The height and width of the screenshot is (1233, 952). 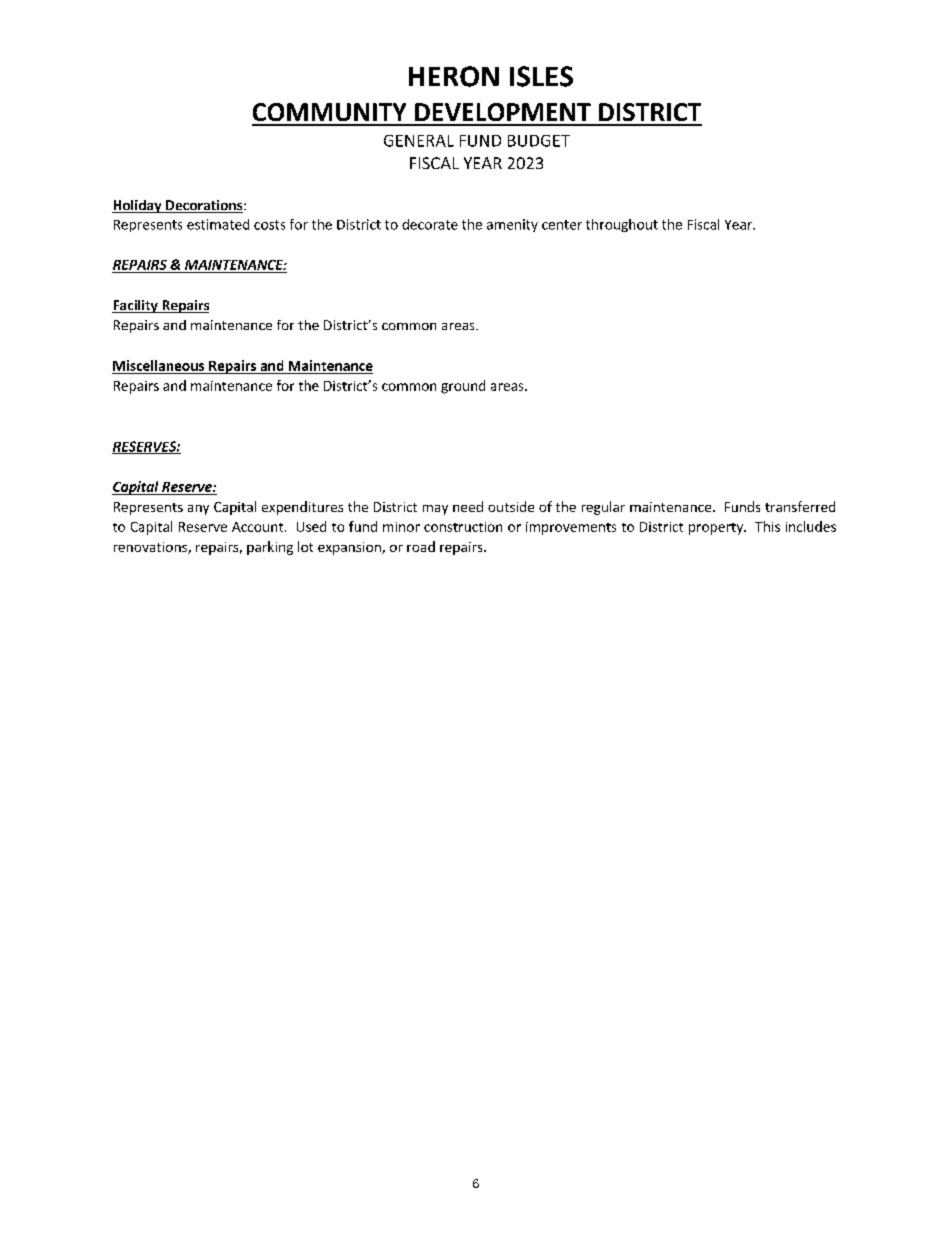 What do you see at coordinates (259, 527) in the screenshot?
I see `Account` at bounding box center [259, 527].
